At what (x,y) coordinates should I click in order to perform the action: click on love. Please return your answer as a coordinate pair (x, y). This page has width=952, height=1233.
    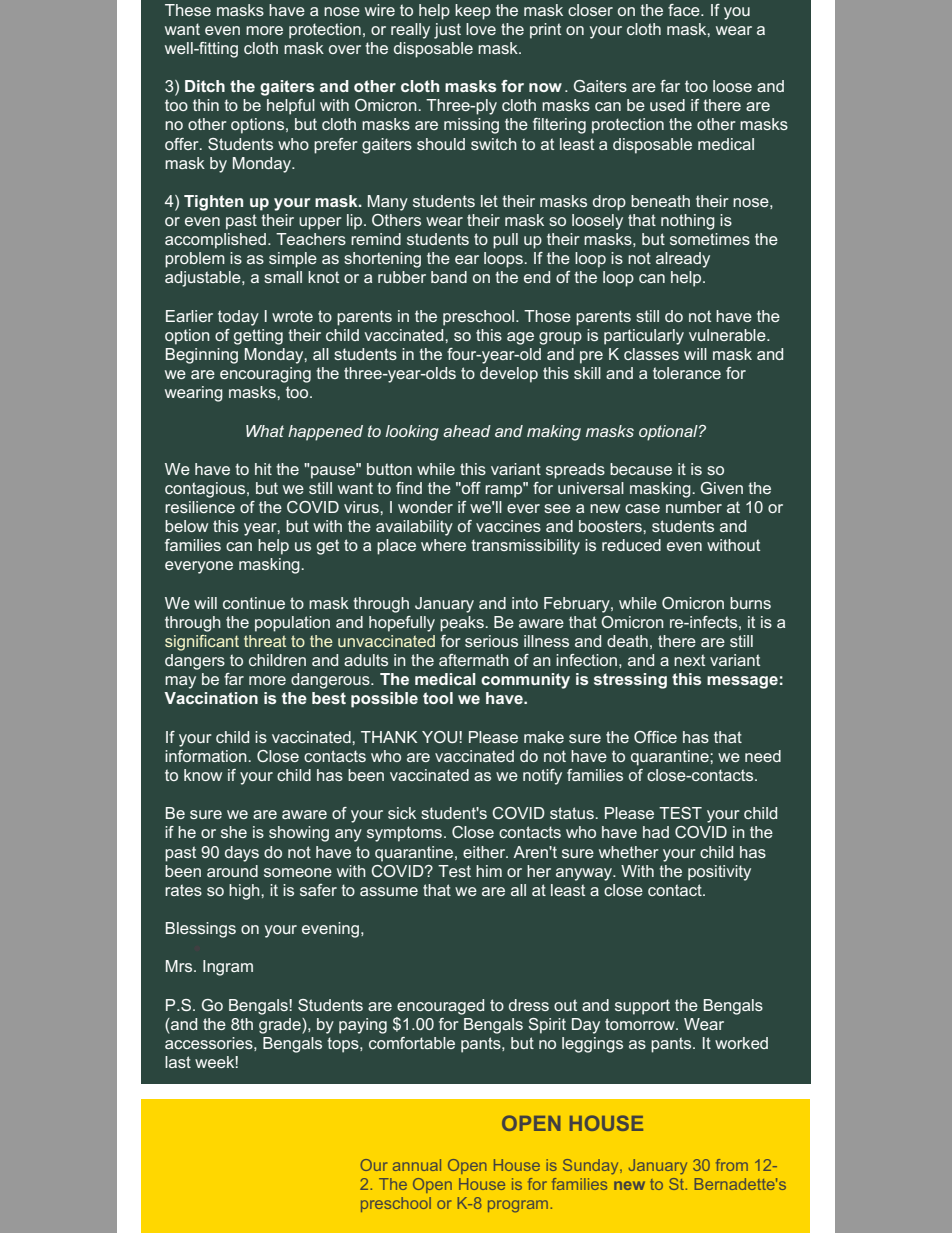
    Looking at the image, I should click on (481, 29).
